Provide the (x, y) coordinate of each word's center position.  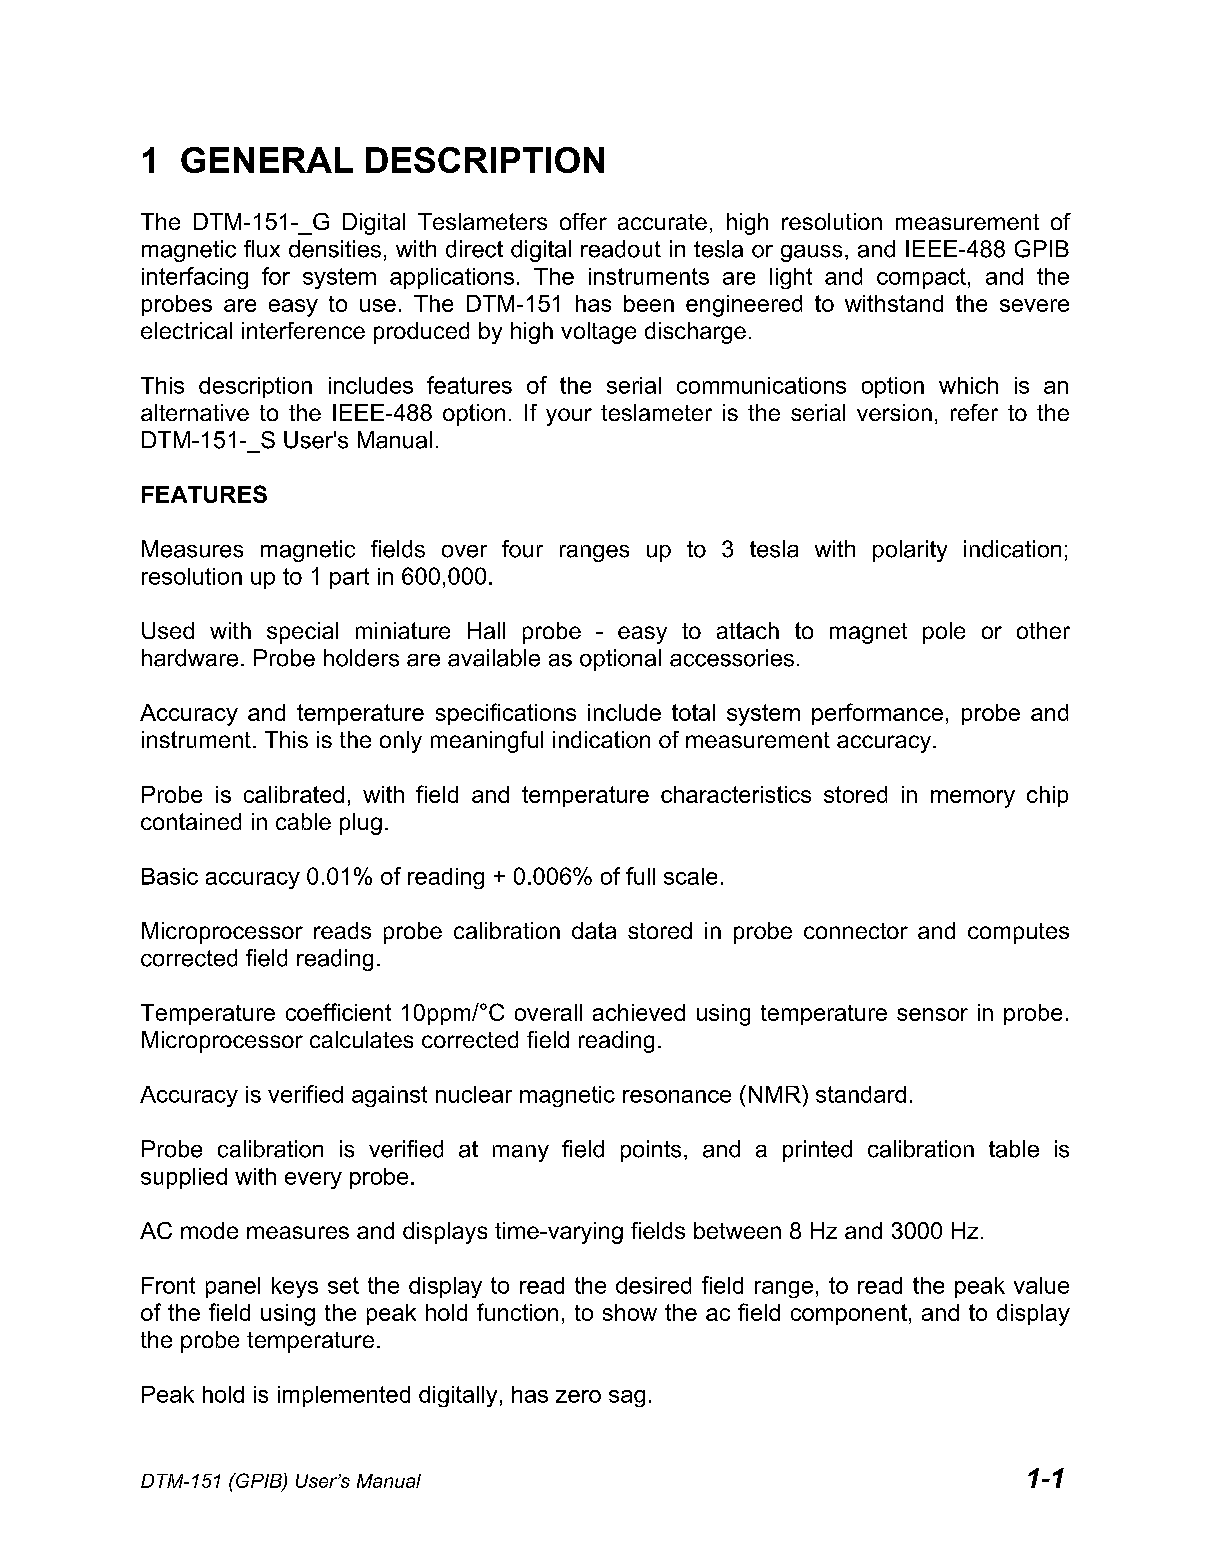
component (849, 1314)
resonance (677, 1096)
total (693, 712)
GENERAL (267, 160)
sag (627, 1398)
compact (921, 278)
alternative (195, 412)
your (569, 417)
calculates (361, 1039)
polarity (910, 551)
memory (973, 799)
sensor (932, 1014)
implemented (344, 1396)
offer (583, 221)
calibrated (294, 794)
